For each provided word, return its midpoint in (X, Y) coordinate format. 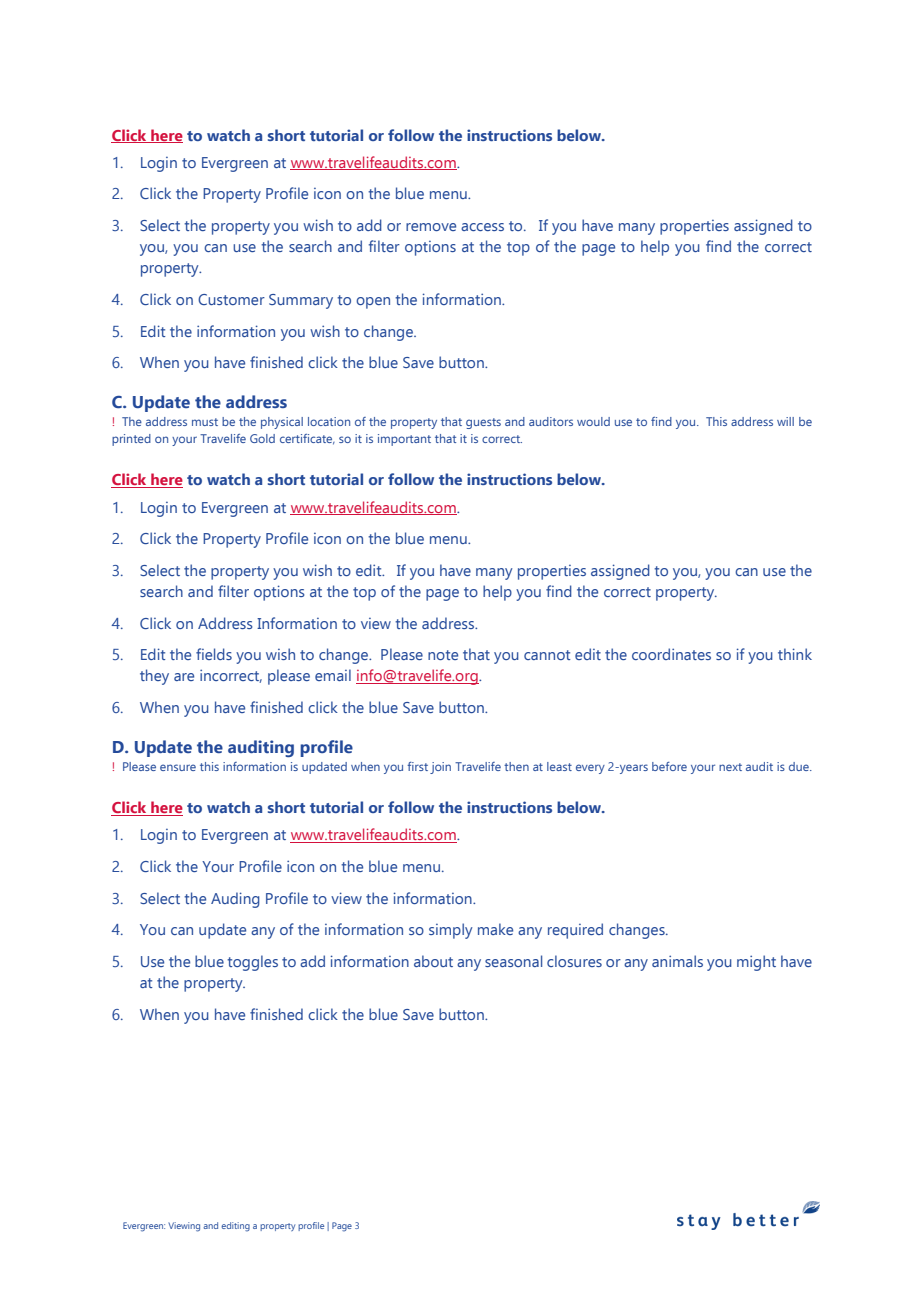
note (443, 655)
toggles (252, 963)
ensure (178, 767)
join (440, 768)
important (404, 440)
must (205, 422)
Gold (262, 438)
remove (431, 227)
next (730, 767)
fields (214, 654)
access (482, 227)
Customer (231, 299)
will (785, 421)
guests (483, 423)
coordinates (671, 654)
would (593, 421)
